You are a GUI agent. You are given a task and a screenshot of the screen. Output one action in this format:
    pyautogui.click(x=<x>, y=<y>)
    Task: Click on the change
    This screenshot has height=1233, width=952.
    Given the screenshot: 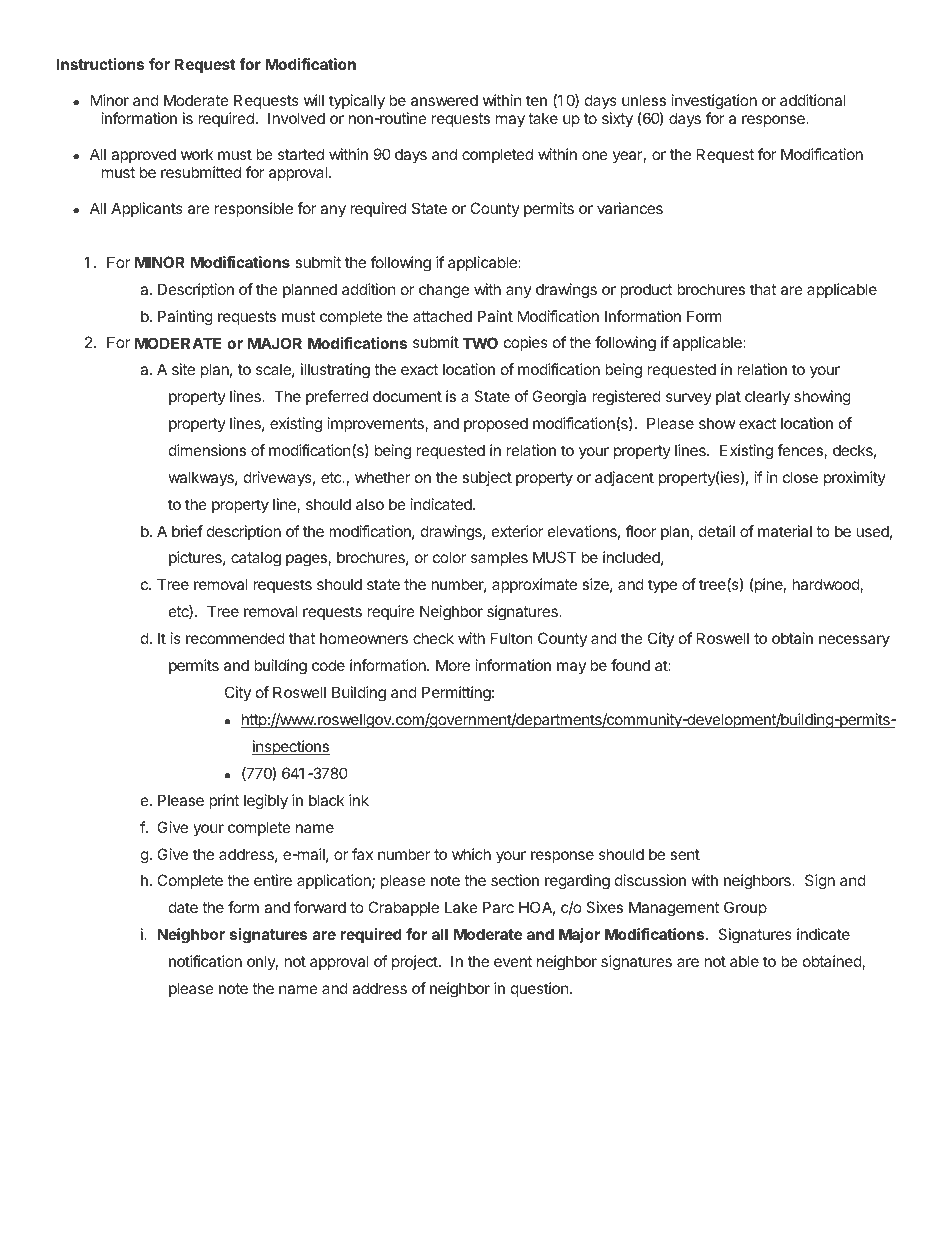 What is the action you would take?
    pyautogui.click(x=444, y=291)
